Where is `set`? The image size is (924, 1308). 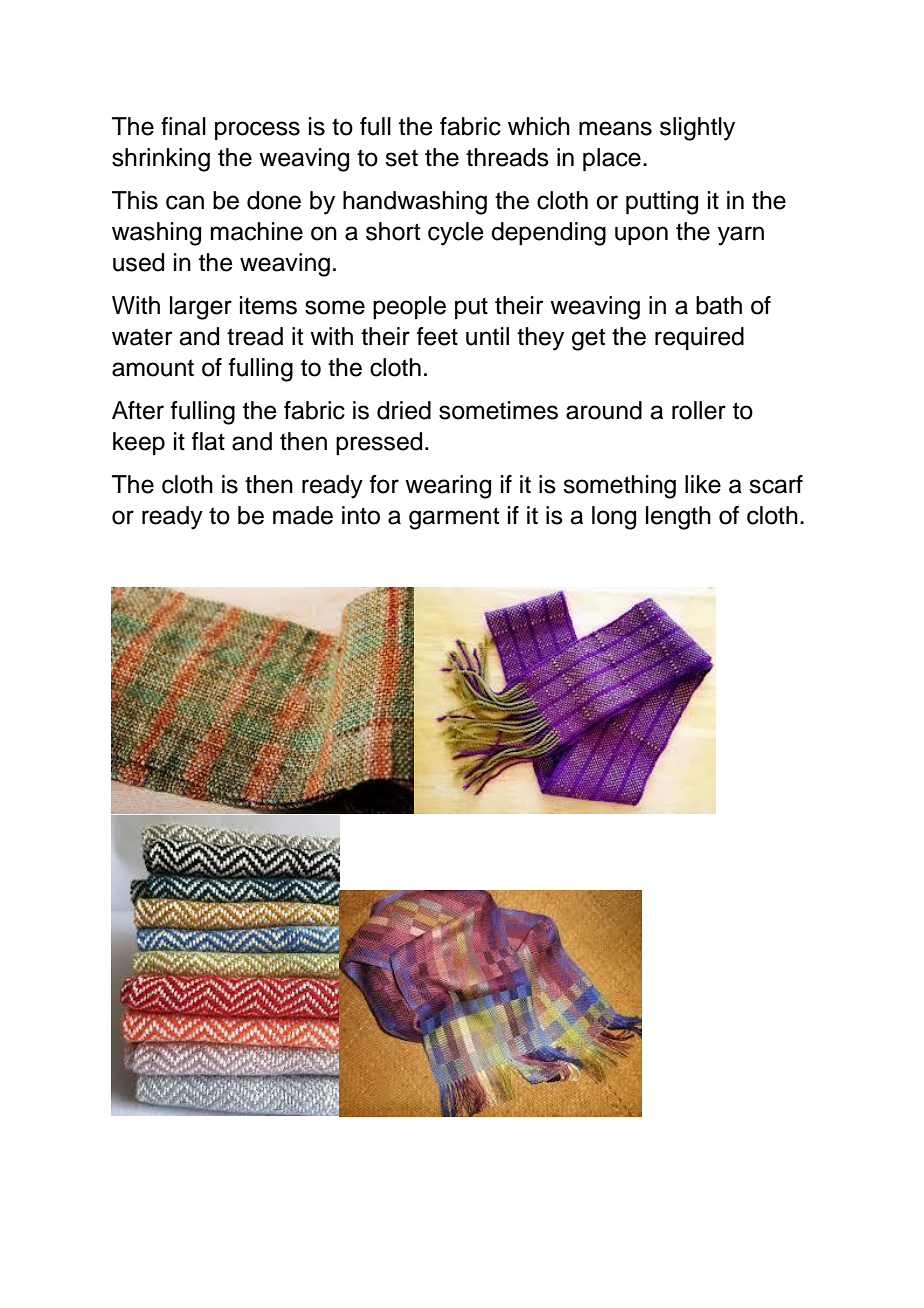
set is located at coordinates (401, 158).
